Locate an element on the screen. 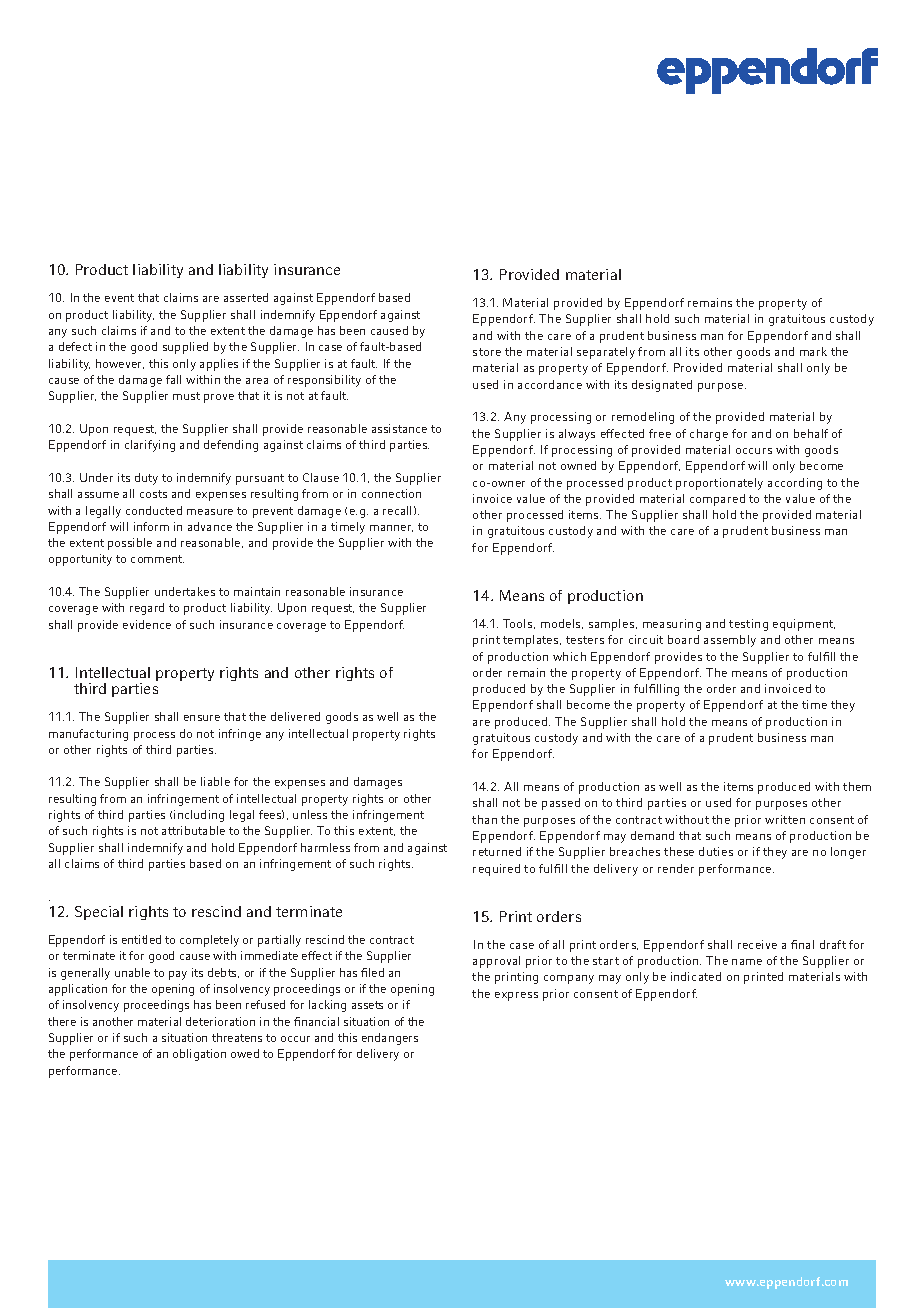 The width and height of the screenshot is (924, 1308). compared is located at coordinates (717, 500).
